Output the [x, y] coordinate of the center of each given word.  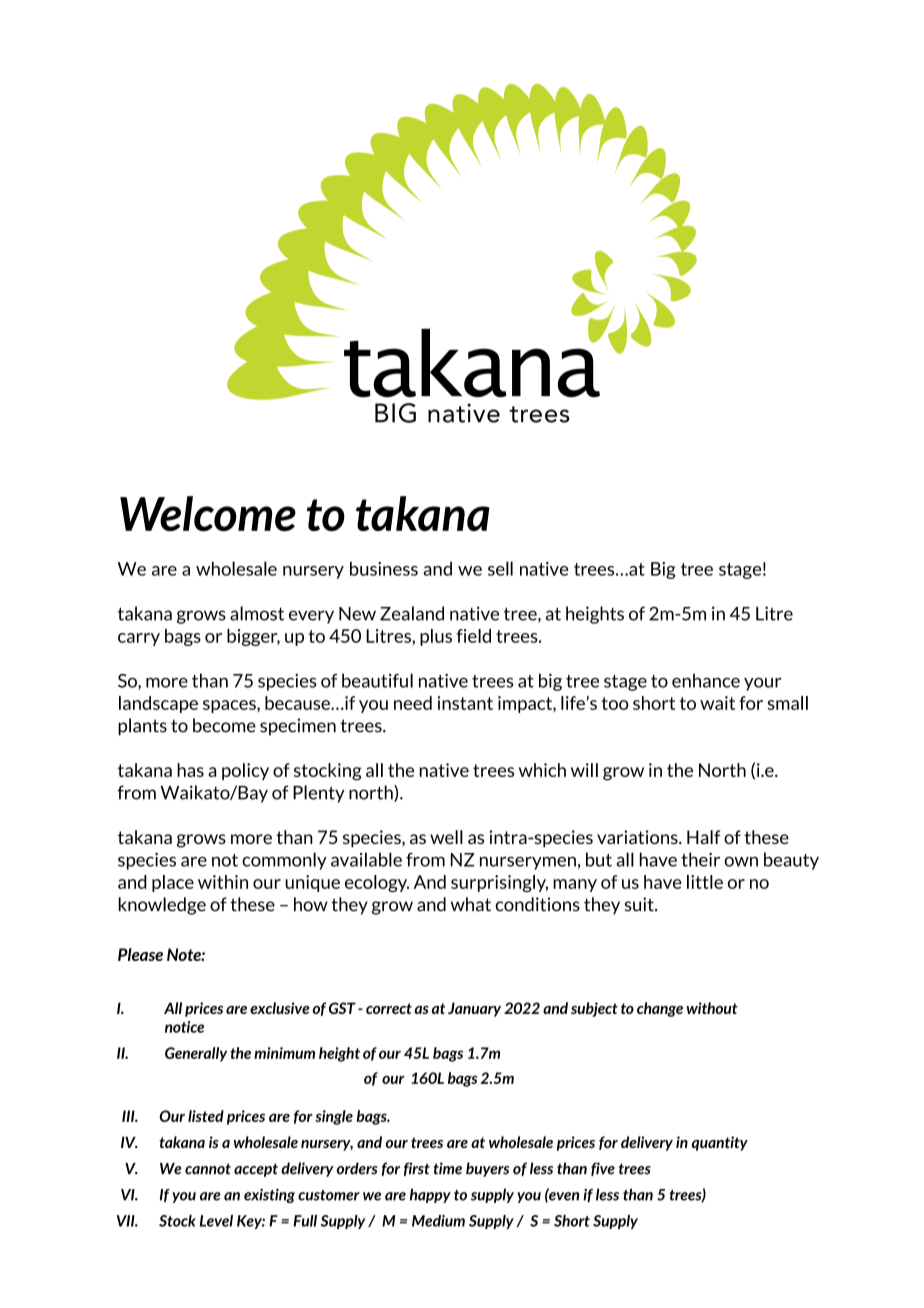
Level [216, 1221]
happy [430, 1195]
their [700, 859]
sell [500, 568]
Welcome [208, 513]
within [223, 882]
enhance [706, 680]
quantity [720, 1143]
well [446, 837]
